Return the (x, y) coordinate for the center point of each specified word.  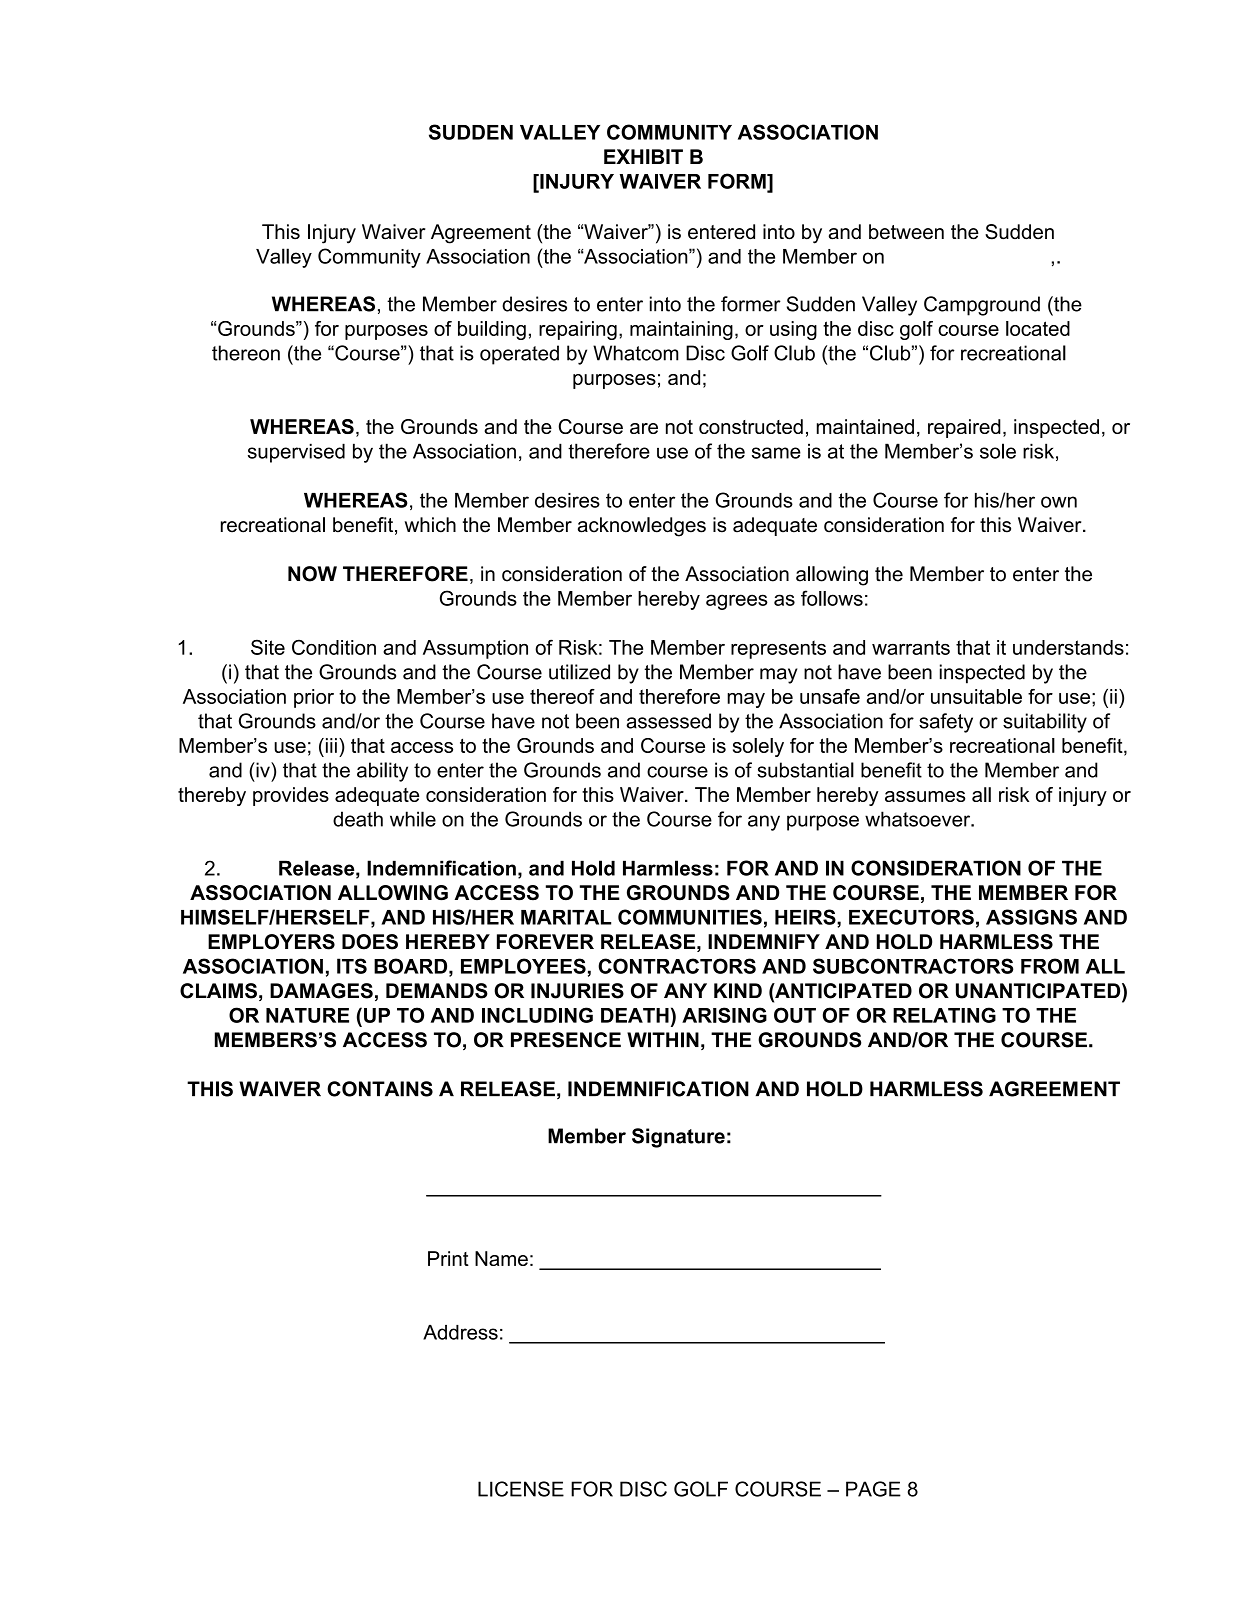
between (906, 232)
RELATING (944, 1015)
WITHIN (663, 1040)
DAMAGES (321, 991)
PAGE (873, 1489)
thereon (246, 353)
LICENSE (521, 1489)
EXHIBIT (643, 156)
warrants (911, 647)
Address (460, 1332)
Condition (334, 647)
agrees (737, 602)
